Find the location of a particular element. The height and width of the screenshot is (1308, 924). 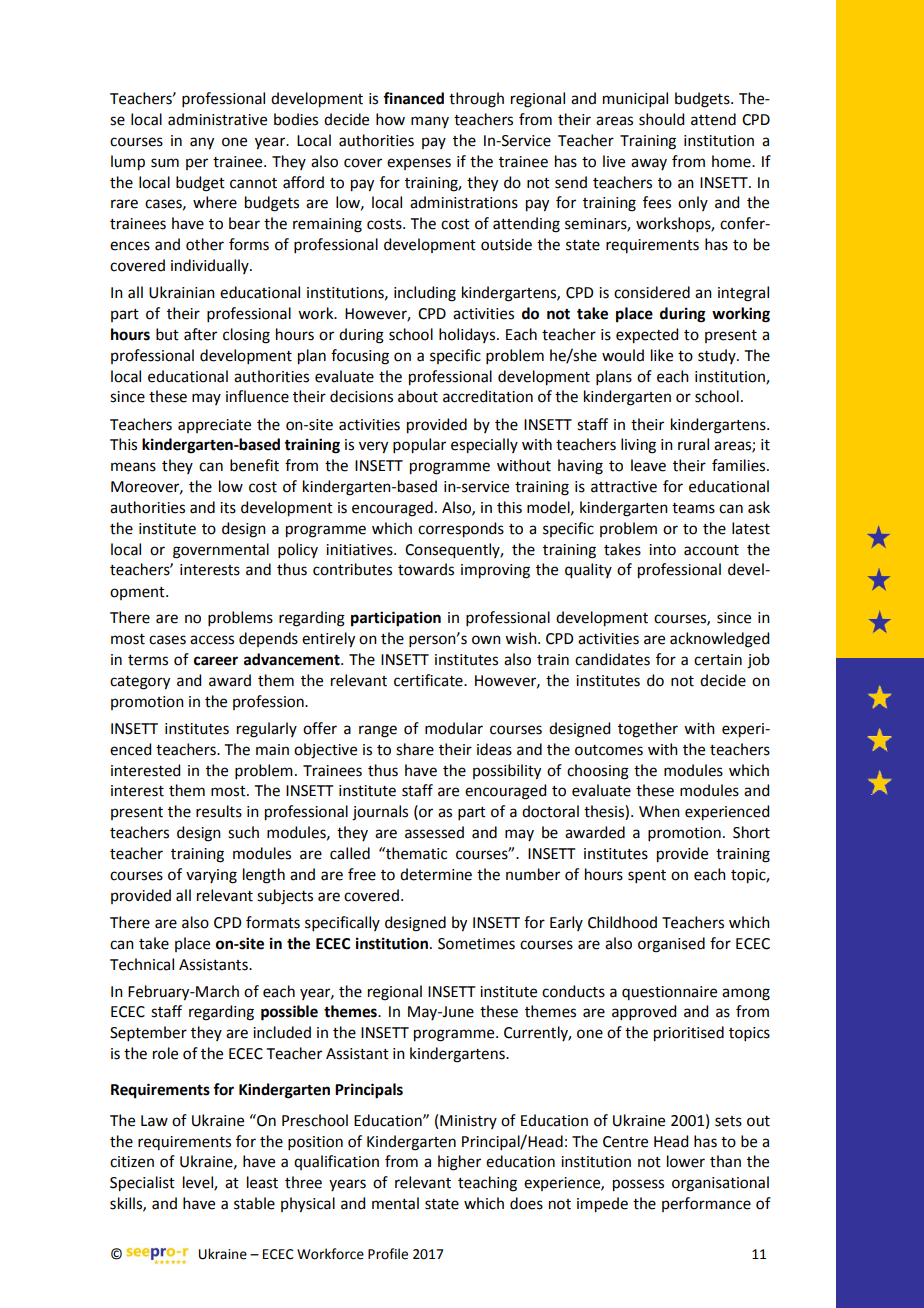

its is located at coordinates (228, 508).
